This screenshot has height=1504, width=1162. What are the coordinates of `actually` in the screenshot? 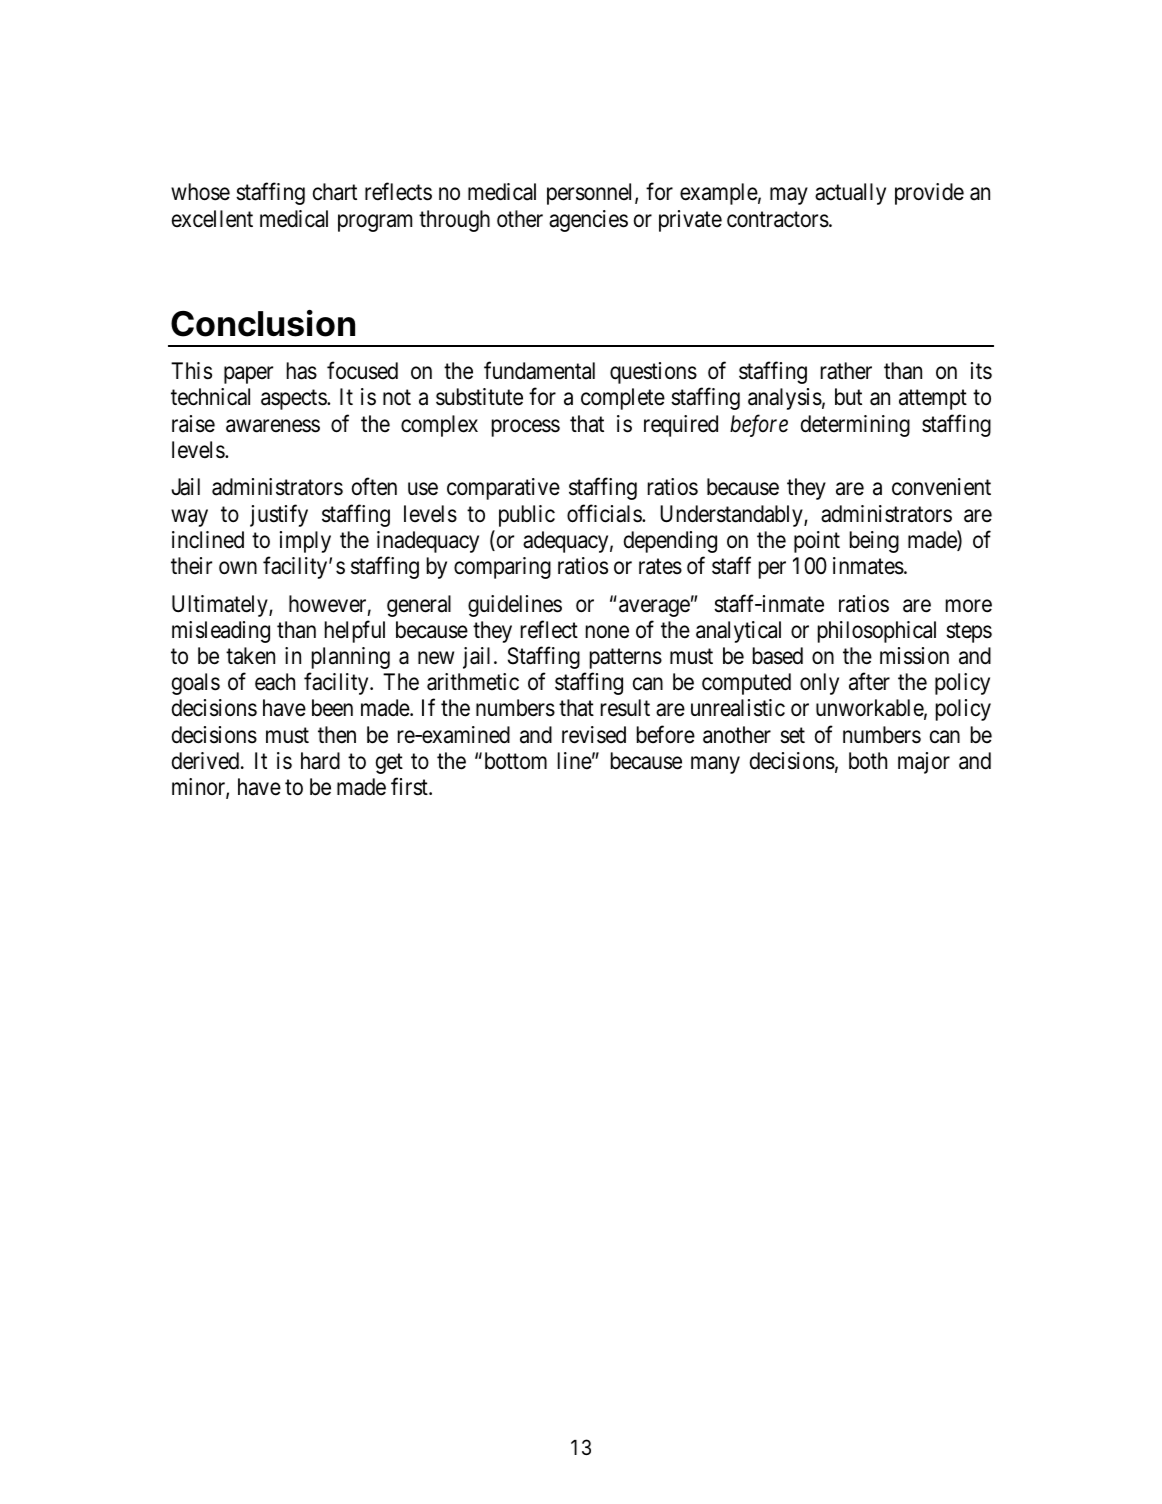 It's located at (850, 194).
